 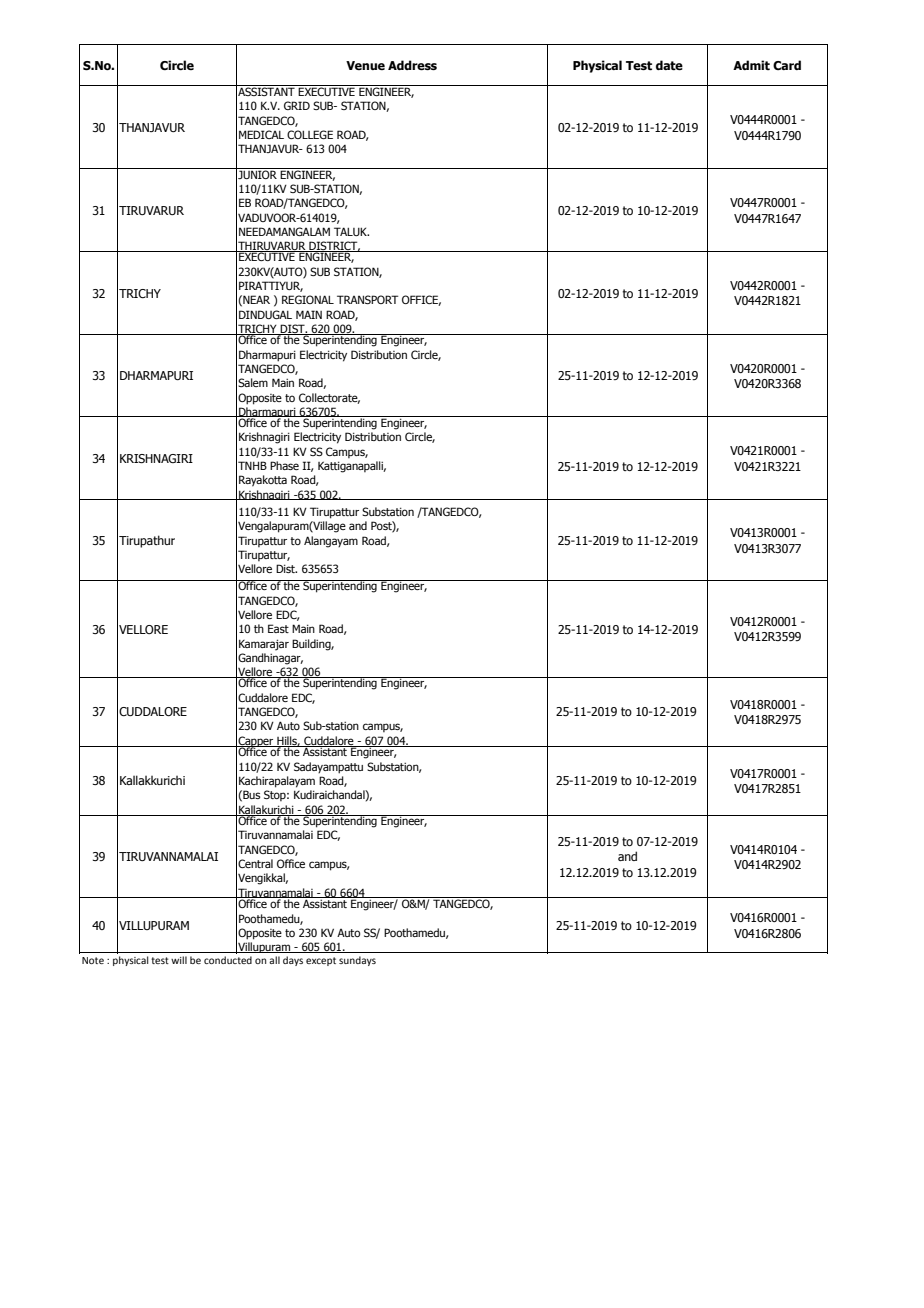 What do you see at coordinates (93, 960) in the image?
I see `Note` at bounding box center [93, 960].
